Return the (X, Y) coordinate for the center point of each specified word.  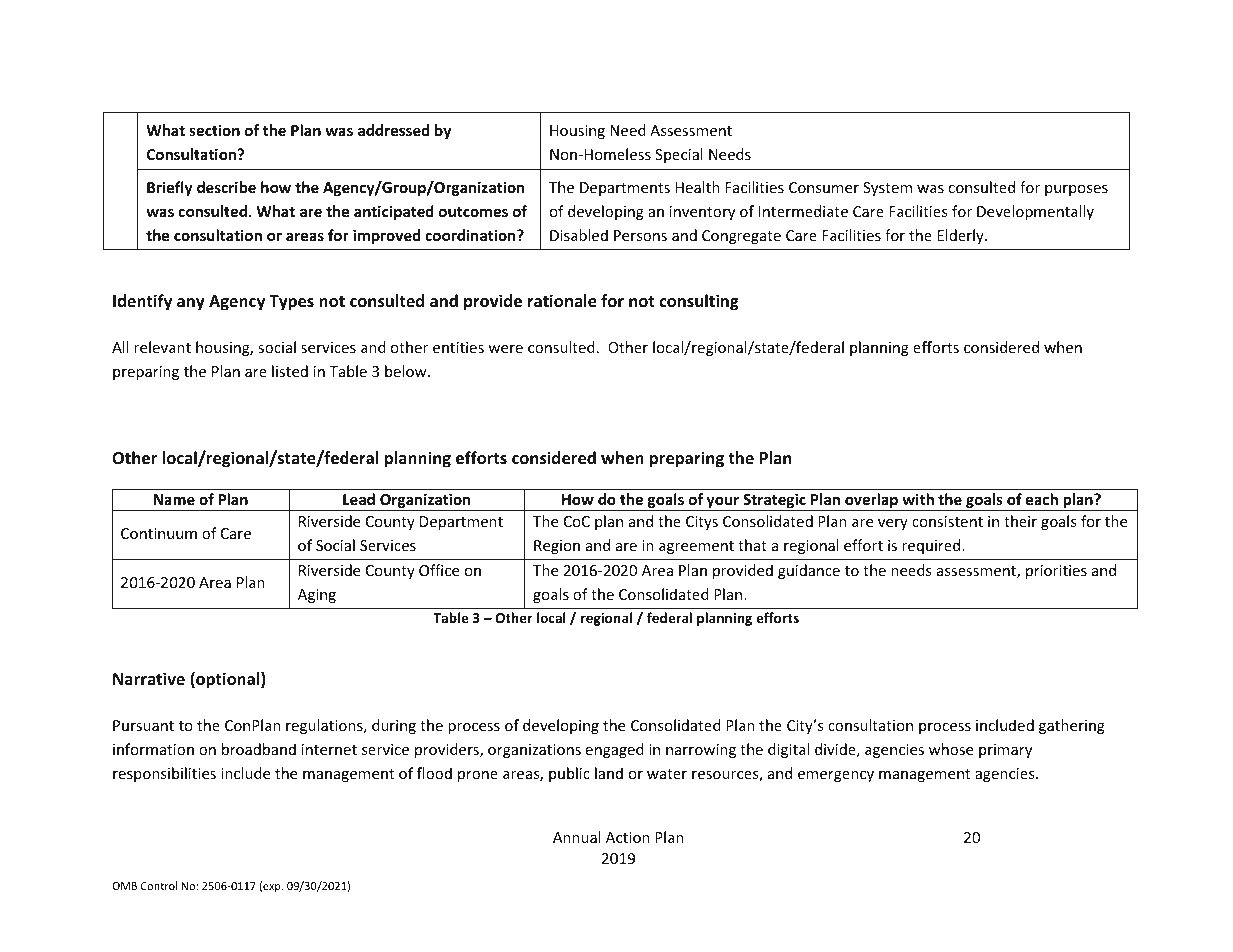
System (887, 189)
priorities (1056, 572)
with (918, 499)
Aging (317, 596)
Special (679, 155)
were (505, 349)
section (214, 130)
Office (439, 570)
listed (290, 371)
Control (159, 885)
